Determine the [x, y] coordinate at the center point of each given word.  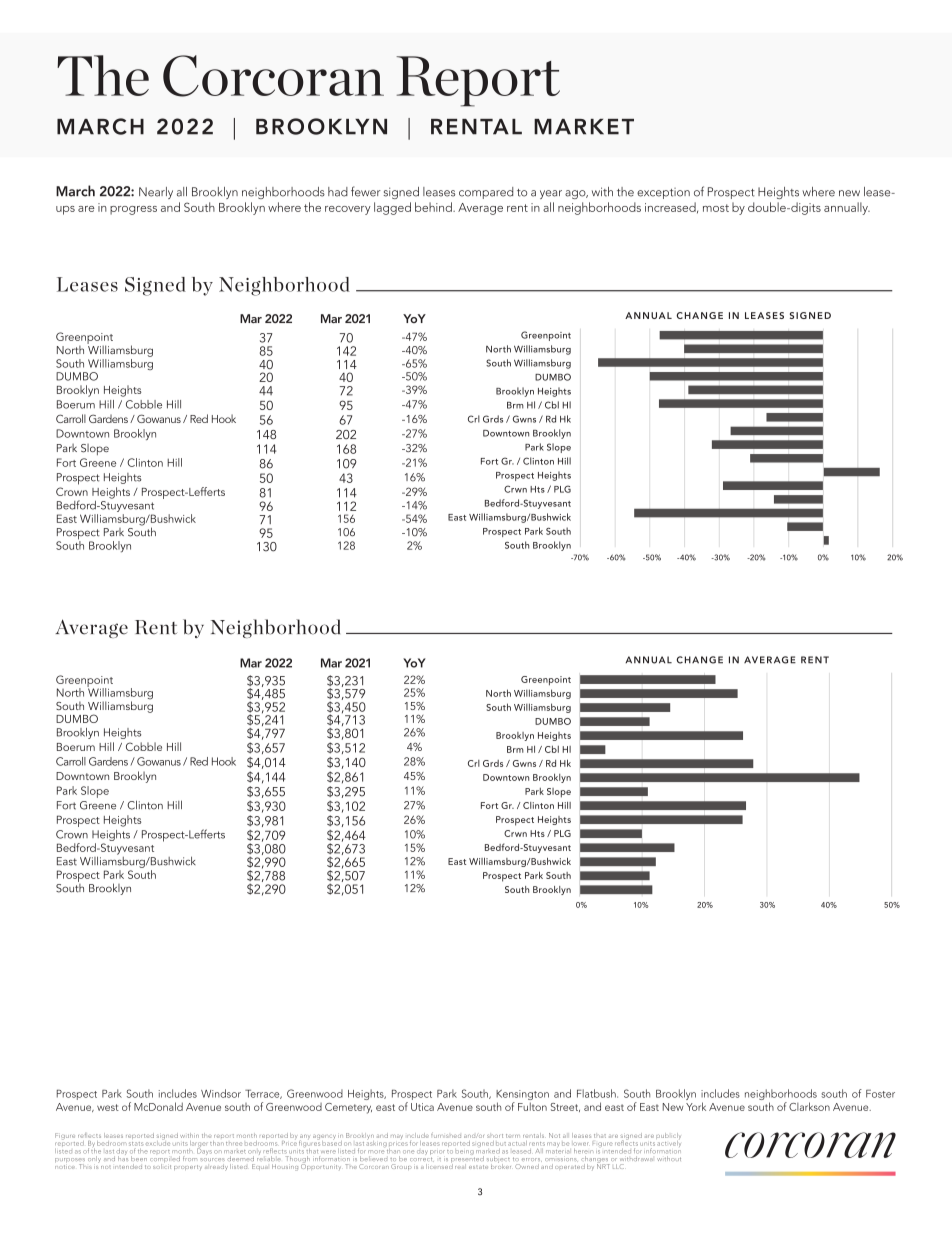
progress [133, 210]
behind [434, 207]
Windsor [221, 1093]
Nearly [156, 193]
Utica [422, 1107]
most [716, 208]
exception [663, 193]
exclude [158, 1142]
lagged [392, 208]
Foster [880, 1094]
